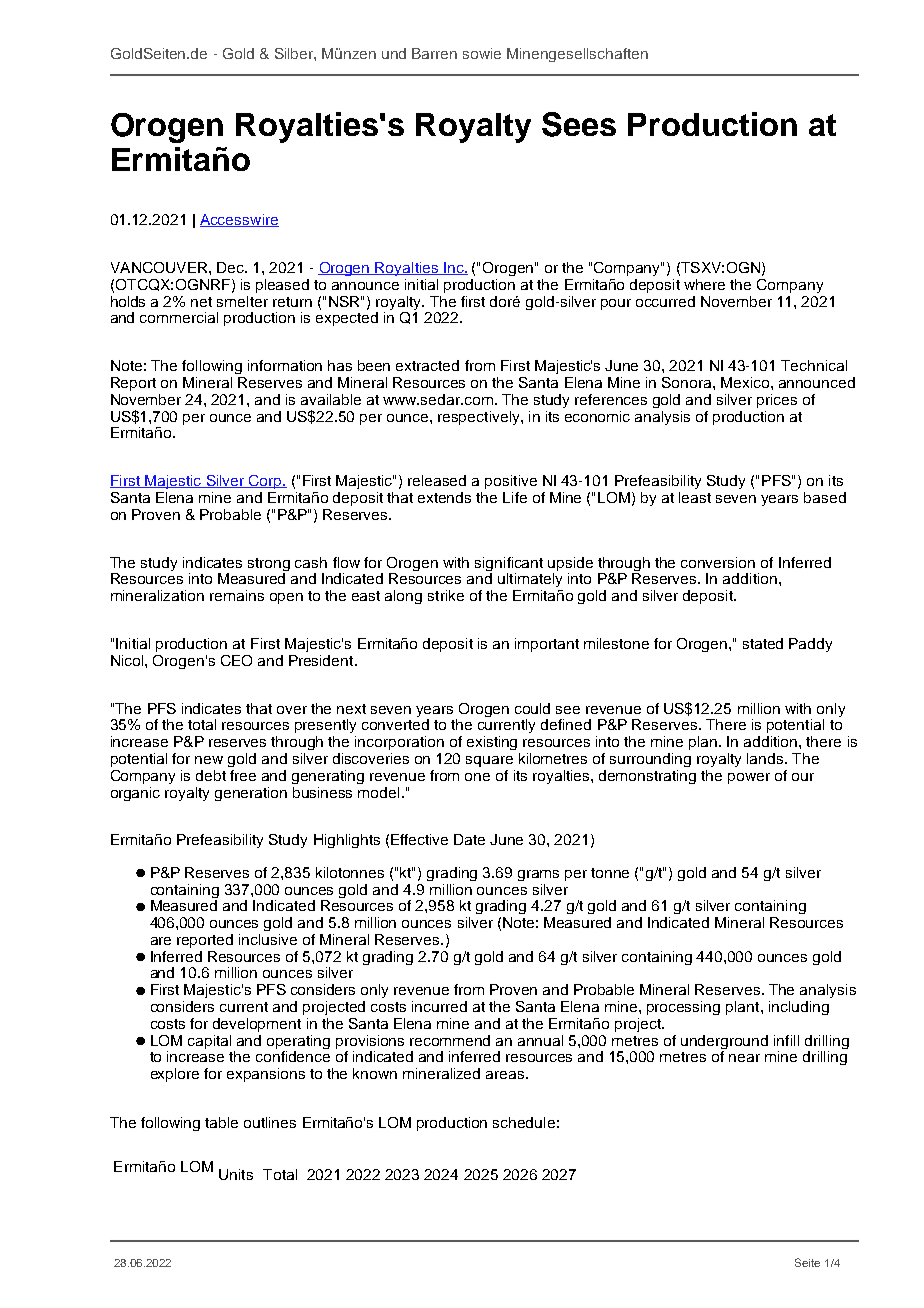 The image size is (924, 1308). I want to click on Dec, so click(232, 267).
